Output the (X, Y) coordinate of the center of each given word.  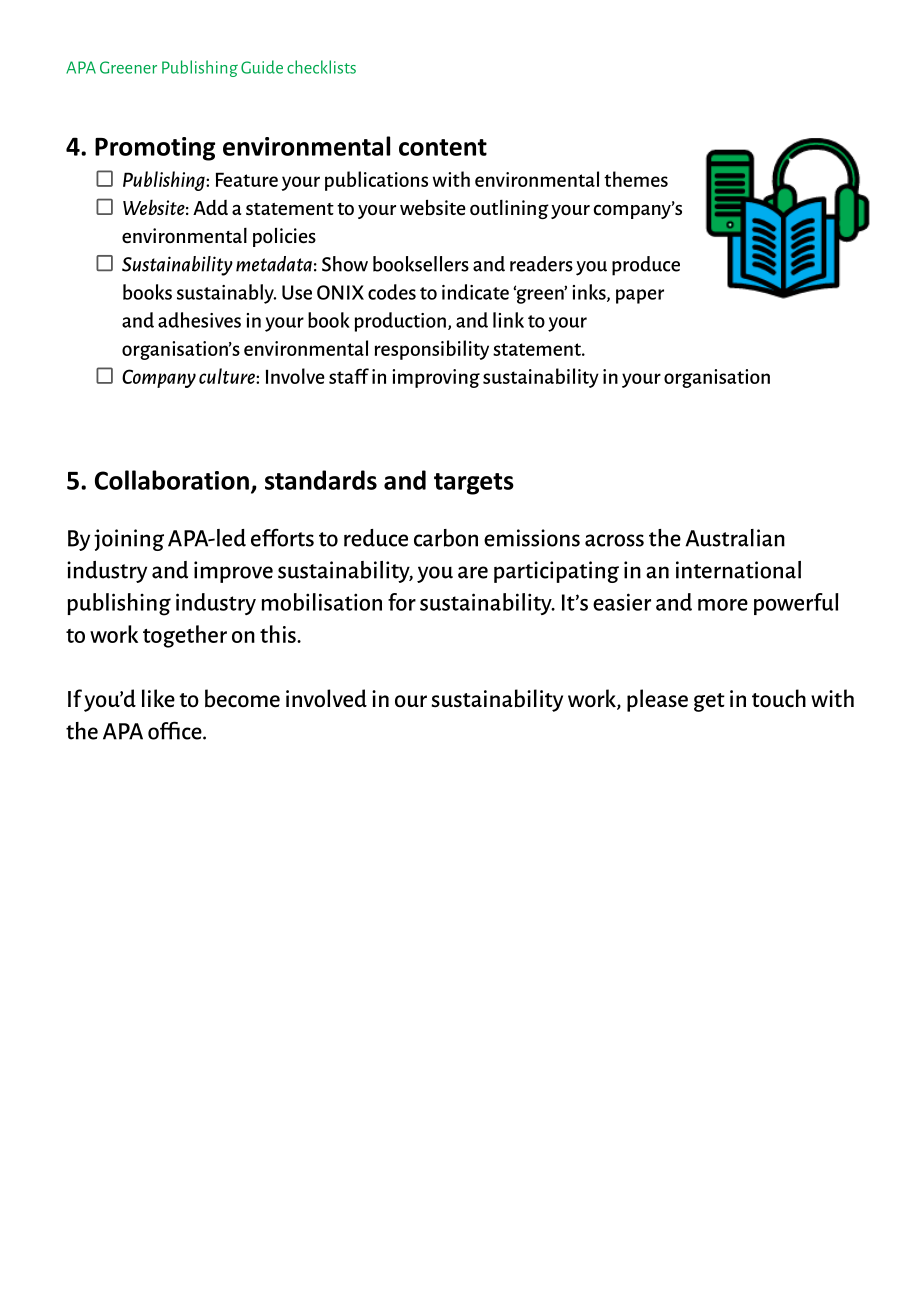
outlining (509, 210)
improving (436, 378)
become (242, 698)
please (657, 700)
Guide (262, 67)
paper (640, 296)
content (443, 147)
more (723, 605)
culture (228, 376)
